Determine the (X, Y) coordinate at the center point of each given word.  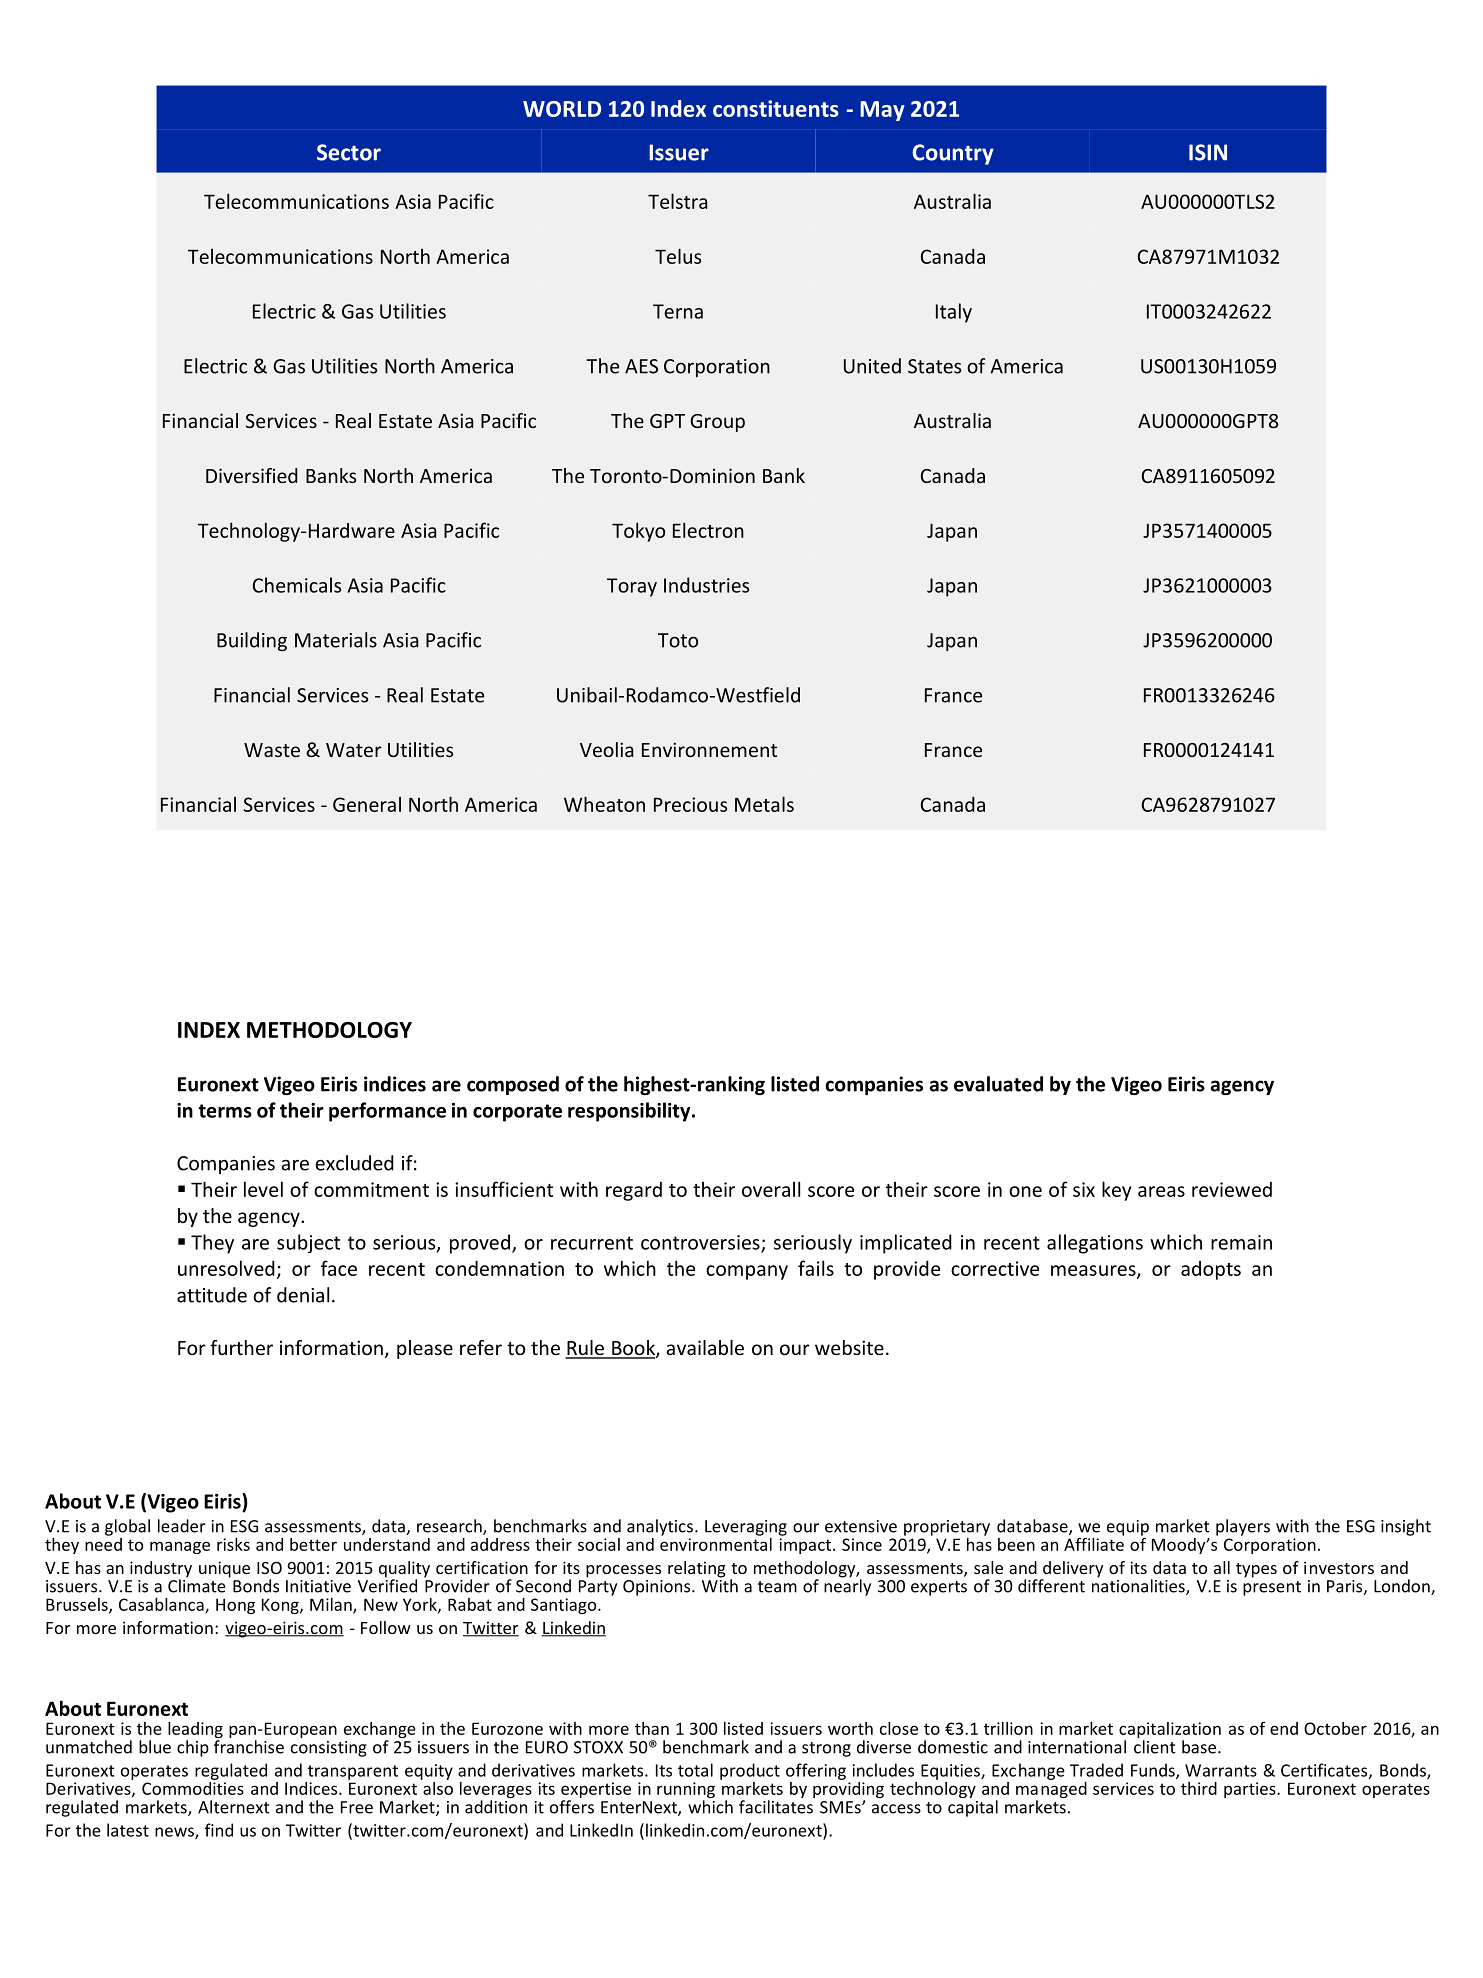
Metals (764, 804)
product (750, 1771)
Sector (349, 152)
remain (1241, 1242)
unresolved (226, 1268)
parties (1251, 1790)
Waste (272, 750)
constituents (776, 108)
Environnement (709, 749)
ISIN (1208, 152)
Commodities (193, 1787)
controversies (701, 1243)
